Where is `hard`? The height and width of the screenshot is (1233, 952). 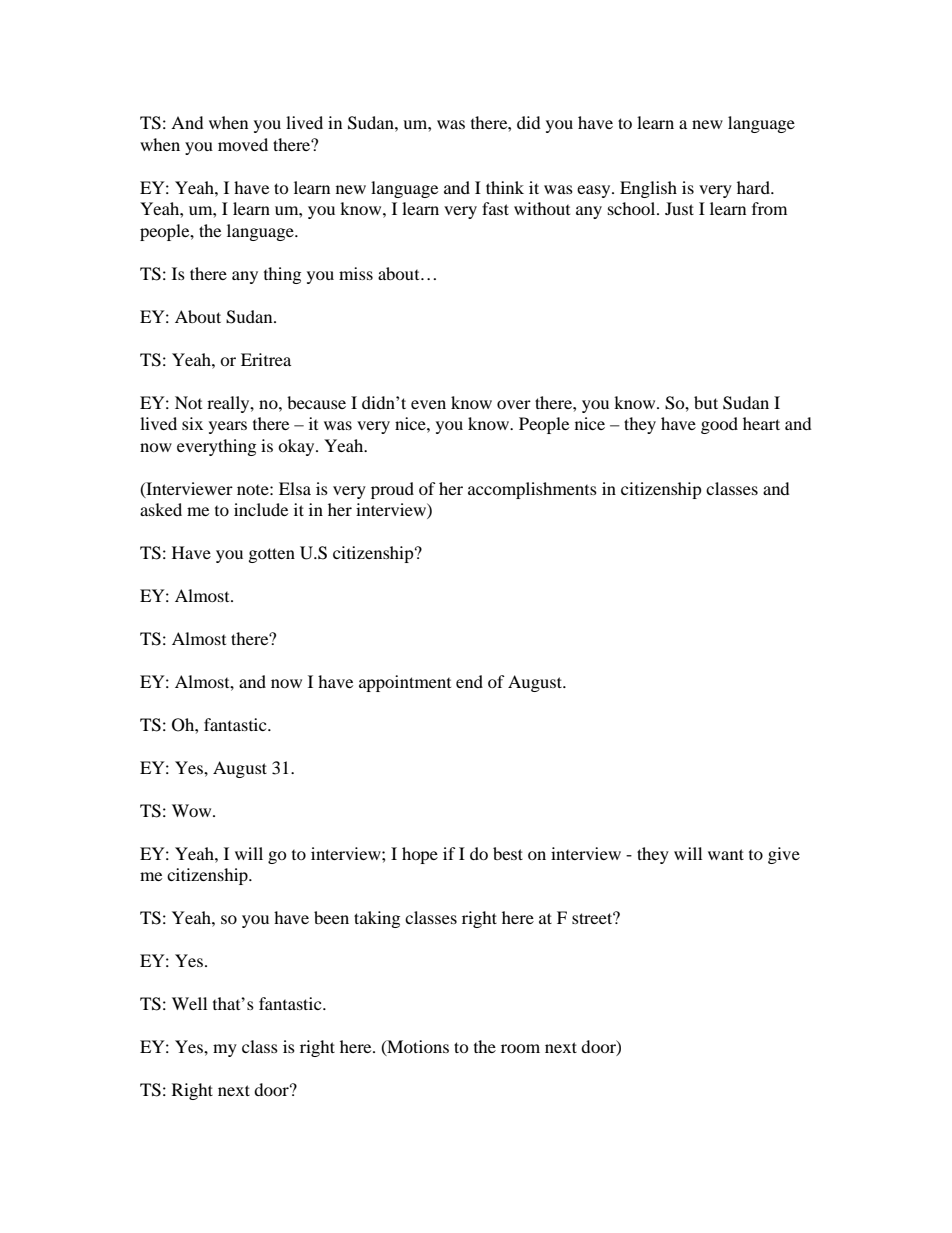 hard is located at coordinates (754, 187).
